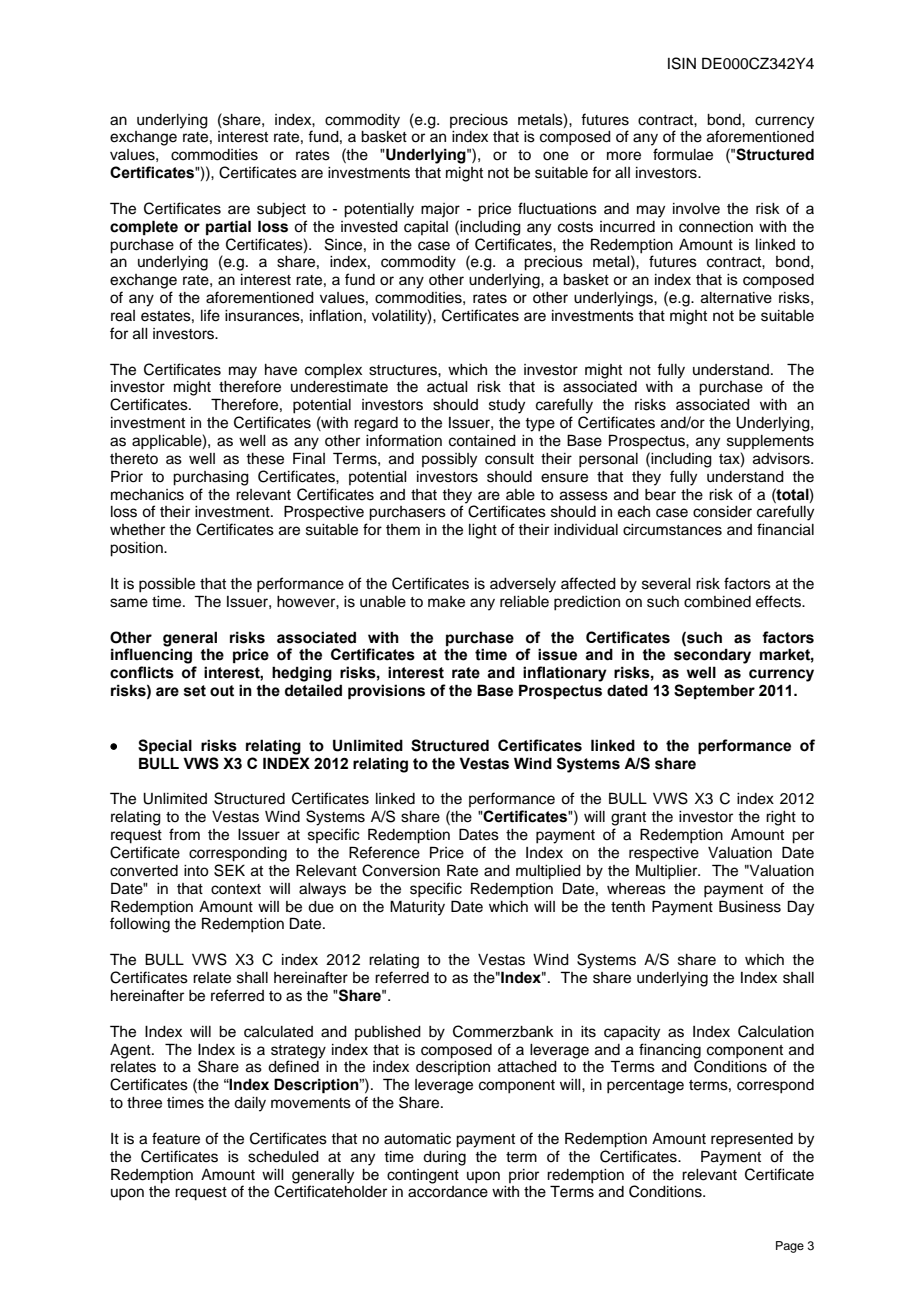 The image size is (924, 1308). Describe the element at coordinates (210, 315) in the page. I see `life` at that location.
